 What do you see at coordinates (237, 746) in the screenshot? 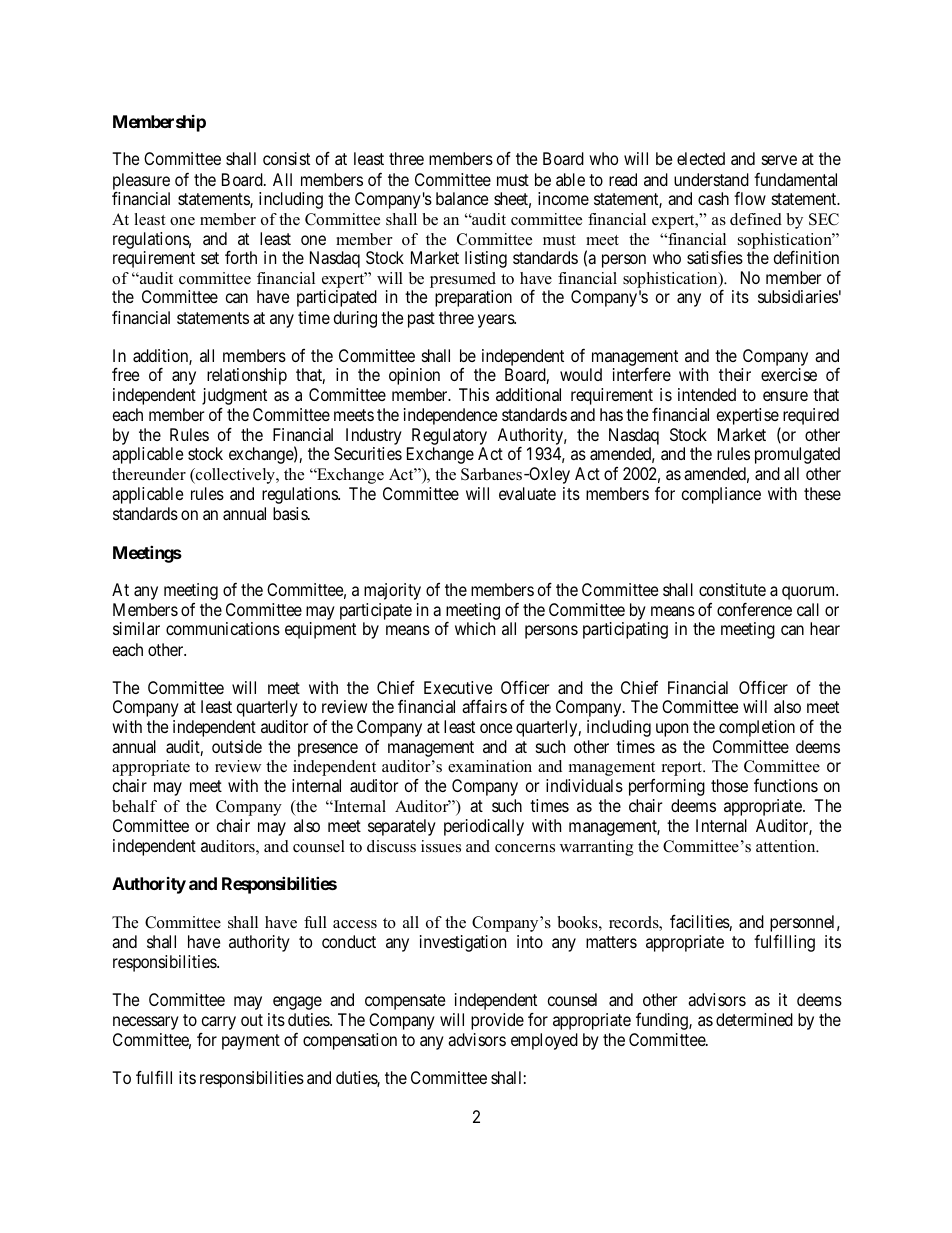
I see `outside` at bounding box center [237, 746].
